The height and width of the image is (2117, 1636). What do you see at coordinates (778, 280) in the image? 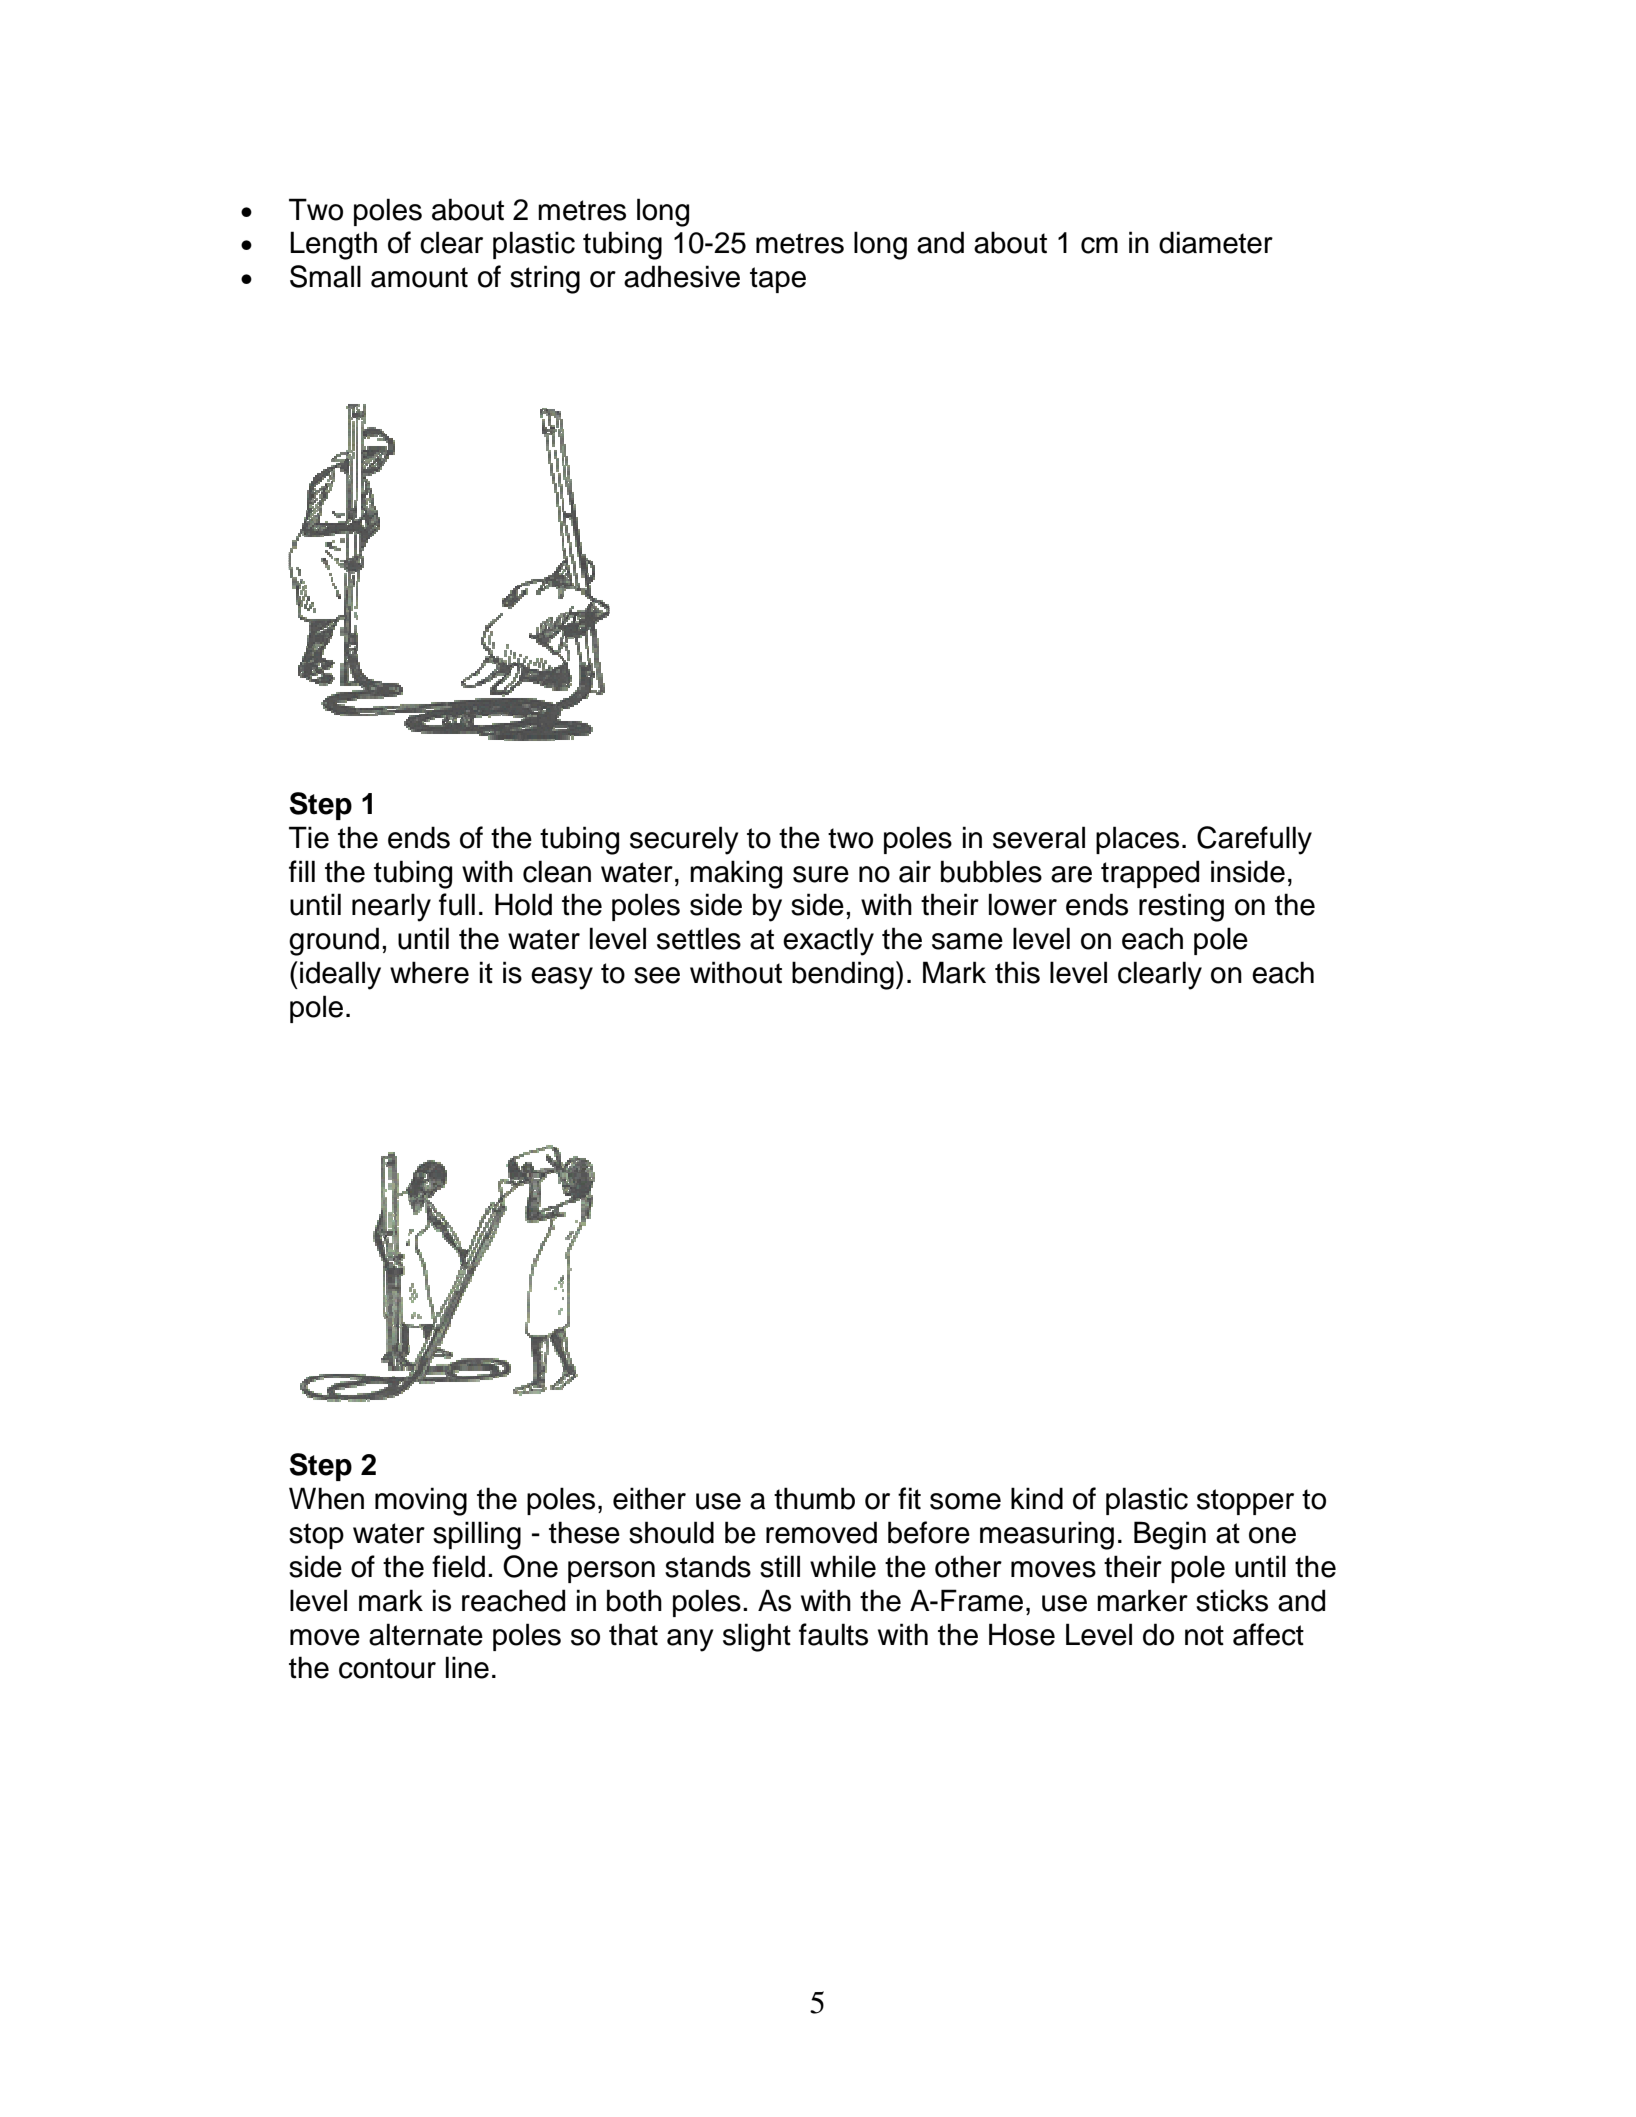
I see `tape` at bounding box center [778, 280].
